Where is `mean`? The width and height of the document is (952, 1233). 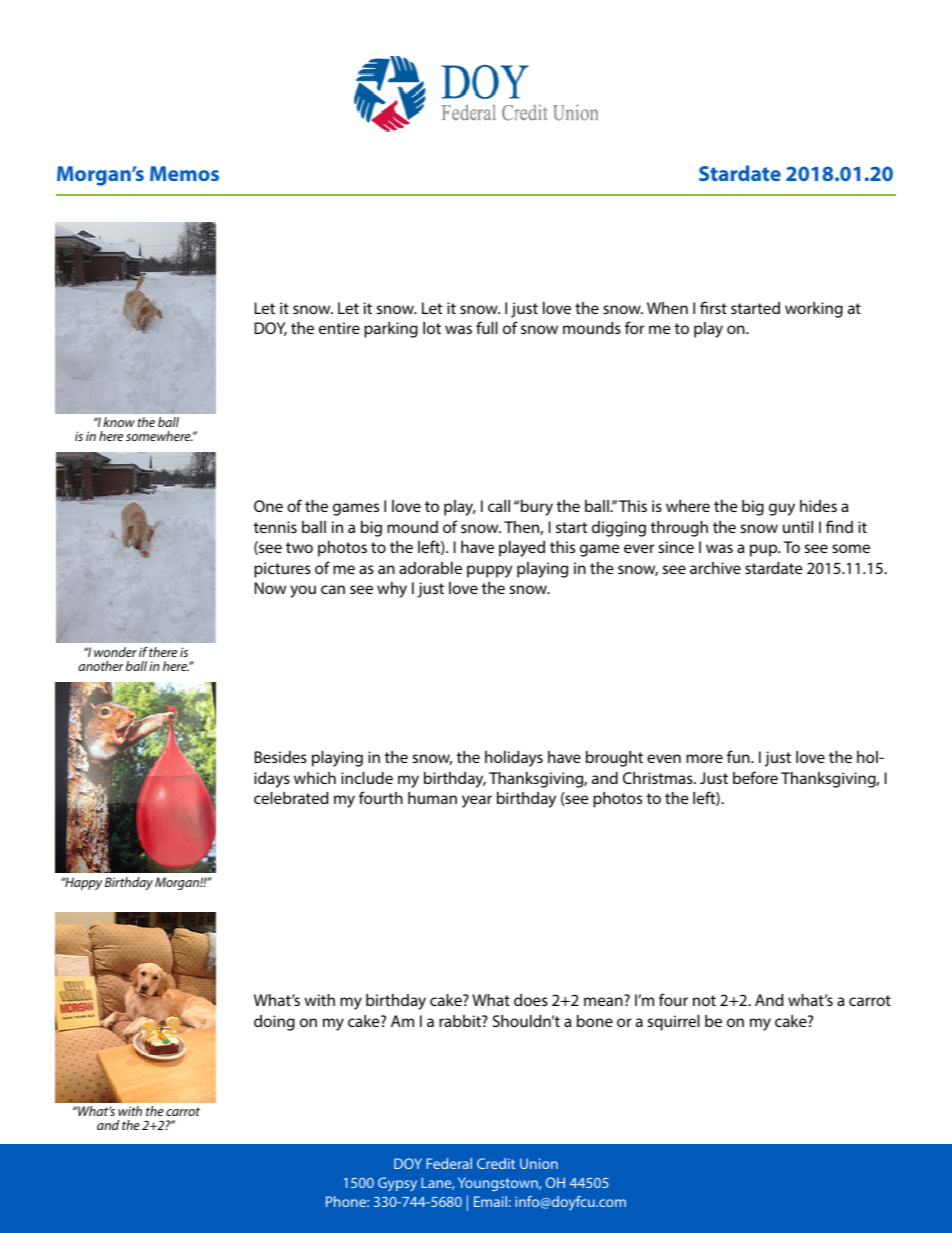 mean is located at coordinates (603, 1001).
